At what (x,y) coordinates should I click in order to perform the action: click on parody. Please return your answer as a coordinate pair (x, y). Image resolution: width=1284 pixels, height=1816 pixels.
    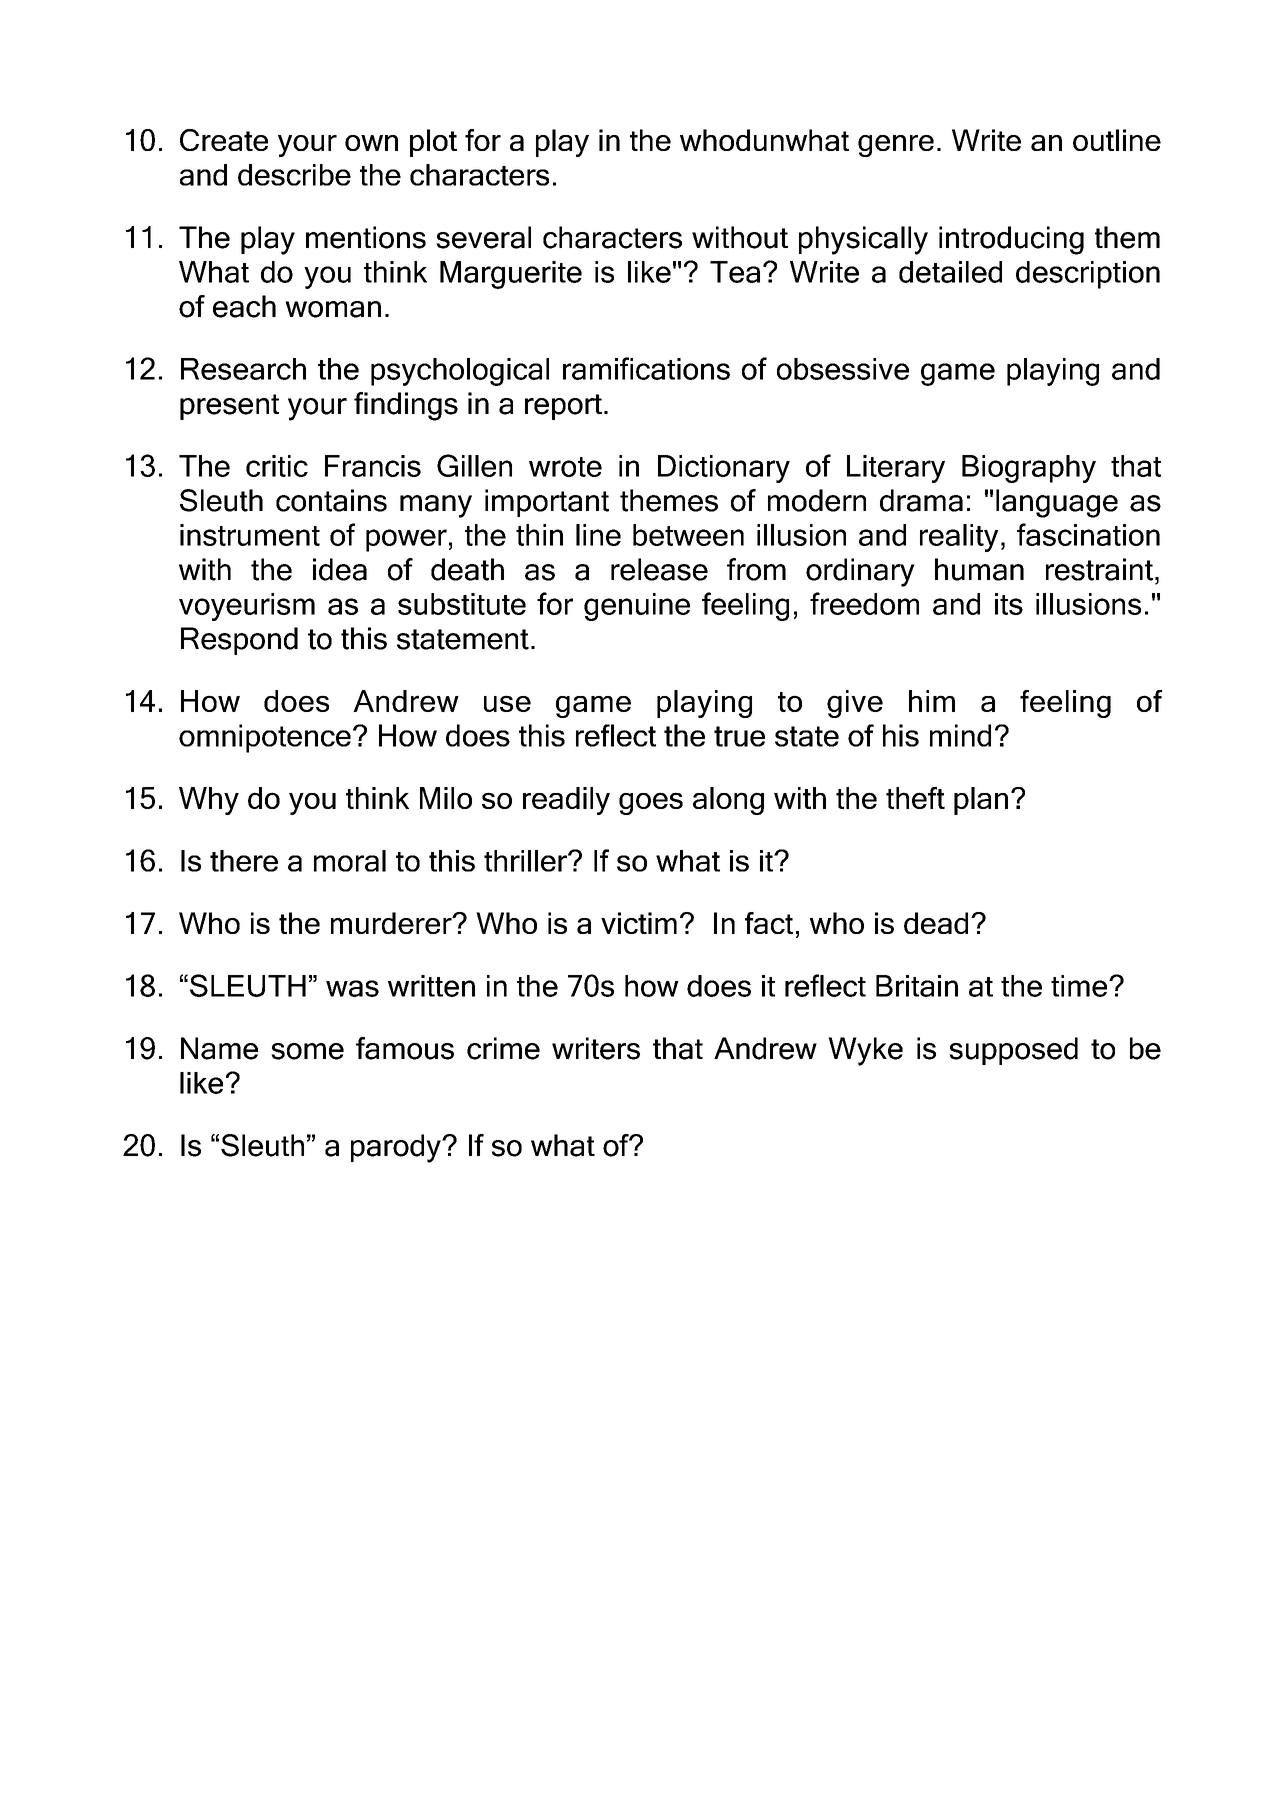
    Looking at the image, I should click on (397, 1148).
